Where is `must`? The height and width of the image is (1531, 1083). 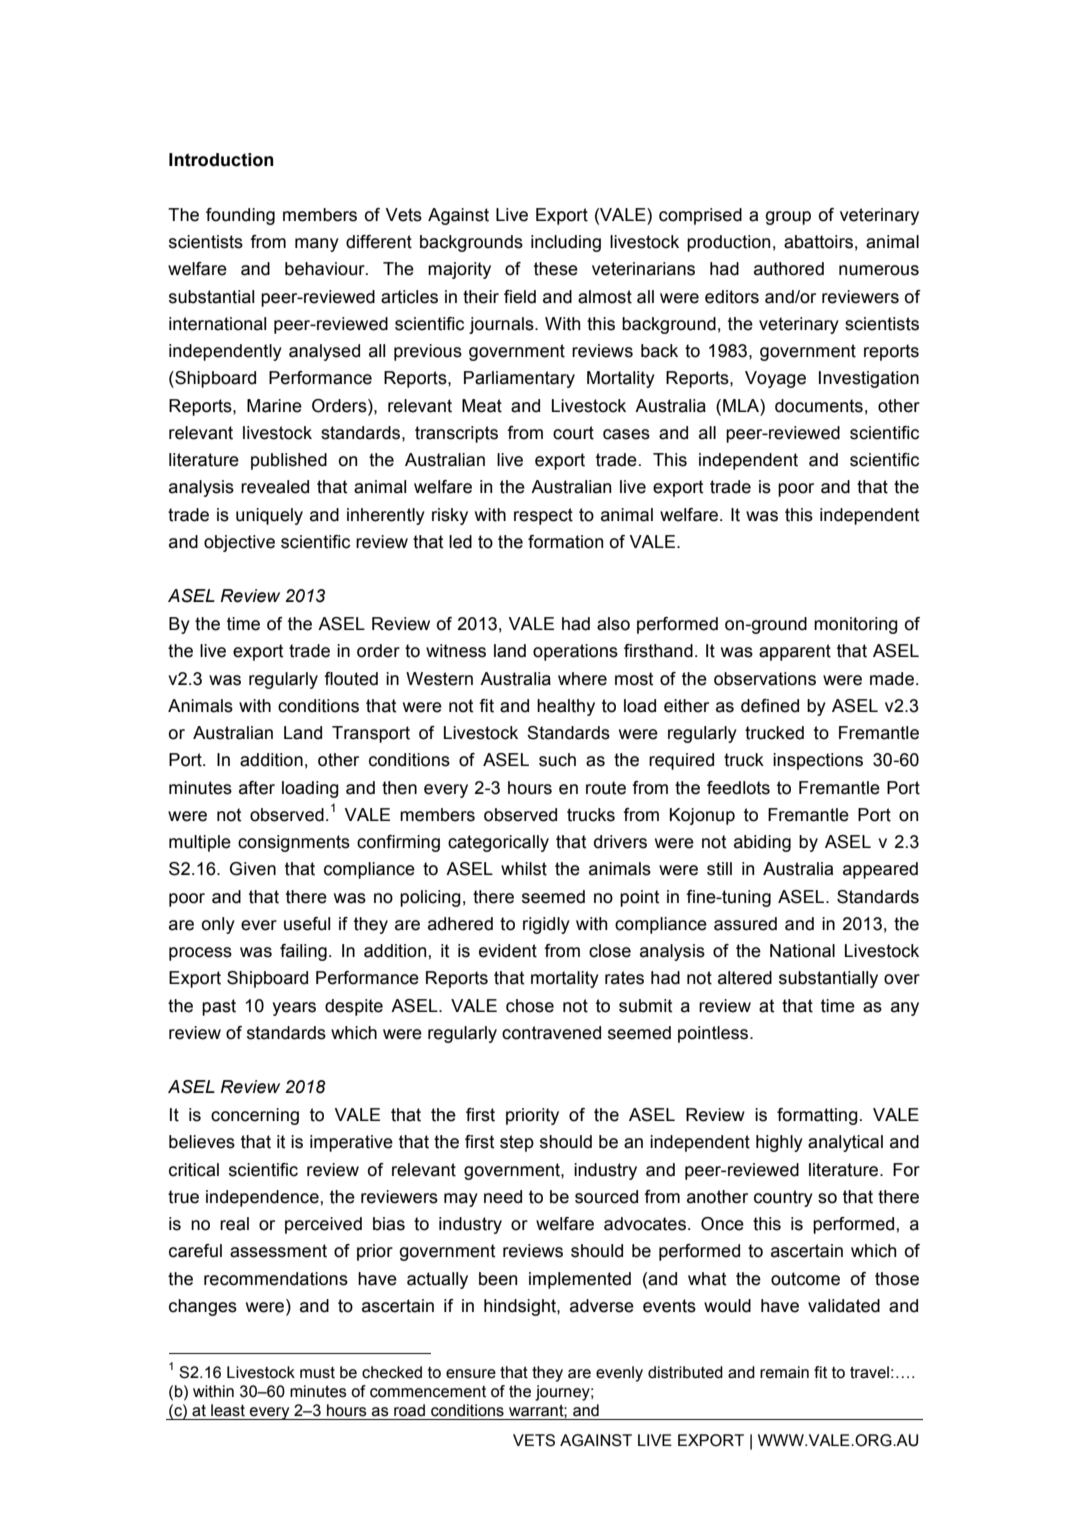 must is located at coordinates (317, 1373).
